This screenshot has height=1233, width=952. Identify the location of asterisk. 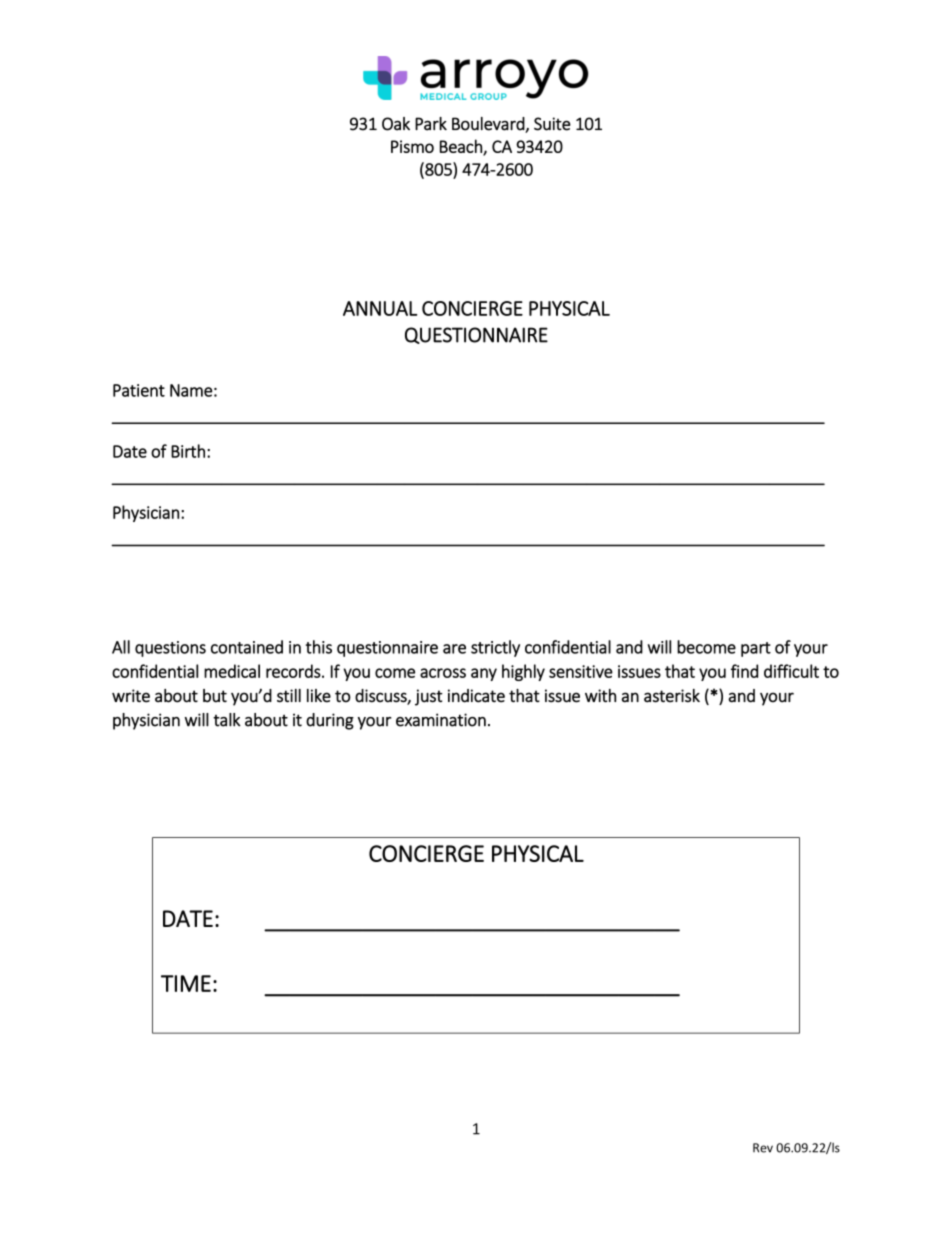
(672, 696).
